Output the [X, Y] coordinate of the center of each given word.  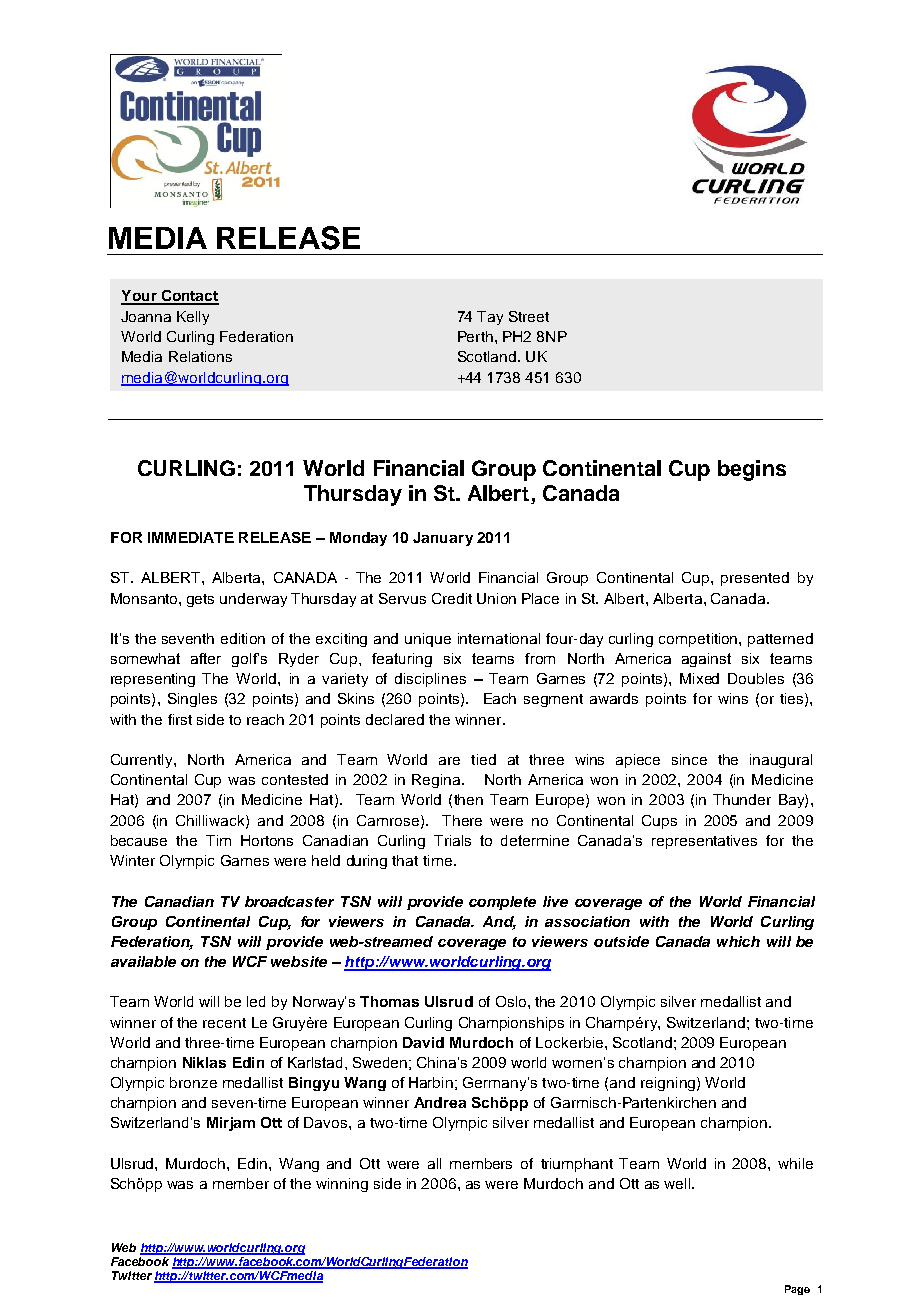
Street [529, 316]
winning [342, 1185]
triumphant [577, 1165]
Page [797, 1290]
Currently [143, 761]
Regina [437, 781]
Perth [475, 336]
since [689, 759]
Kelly [193, 318]
